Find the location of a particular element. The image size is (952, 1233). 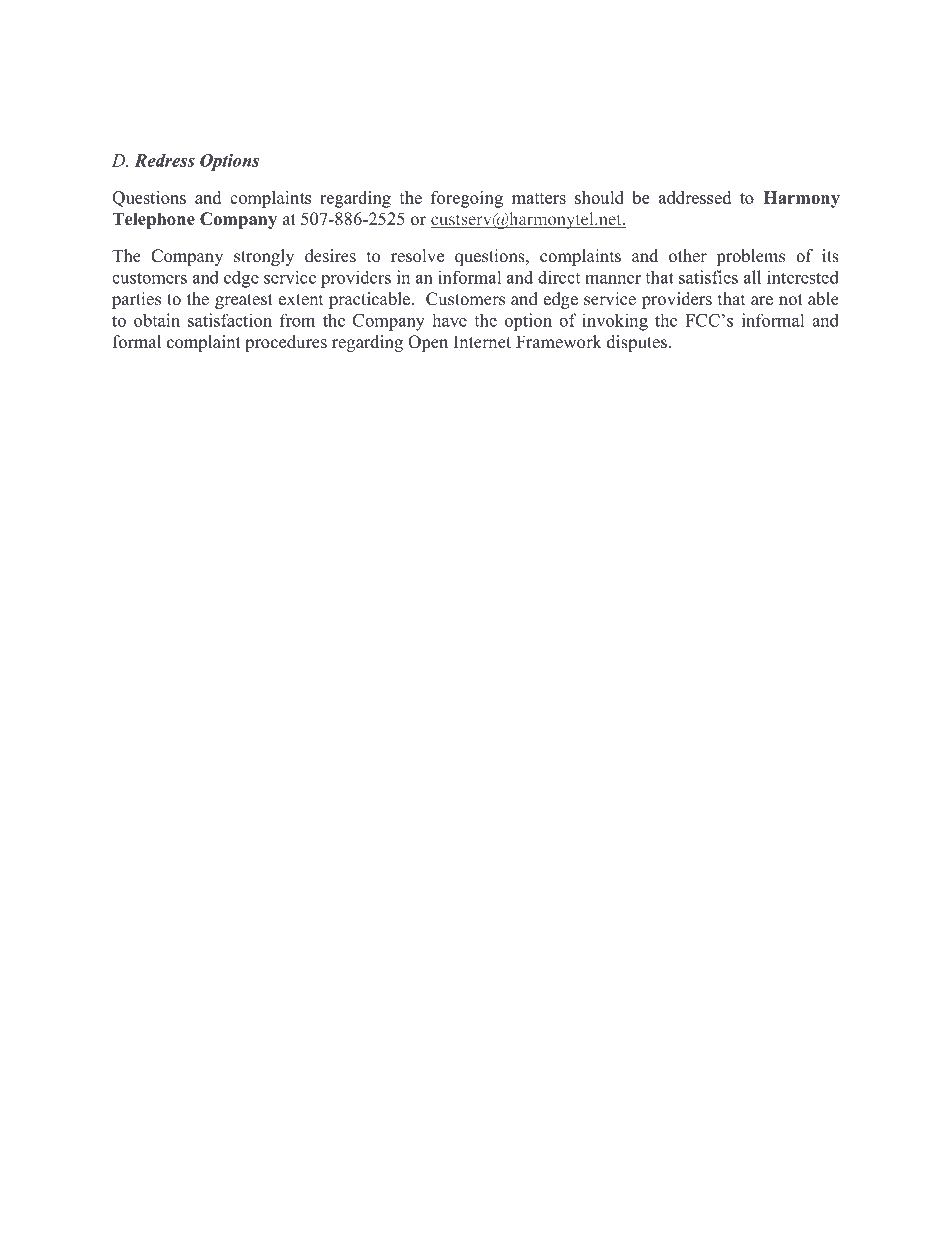

greatest is located at coordinates (244, 301).
